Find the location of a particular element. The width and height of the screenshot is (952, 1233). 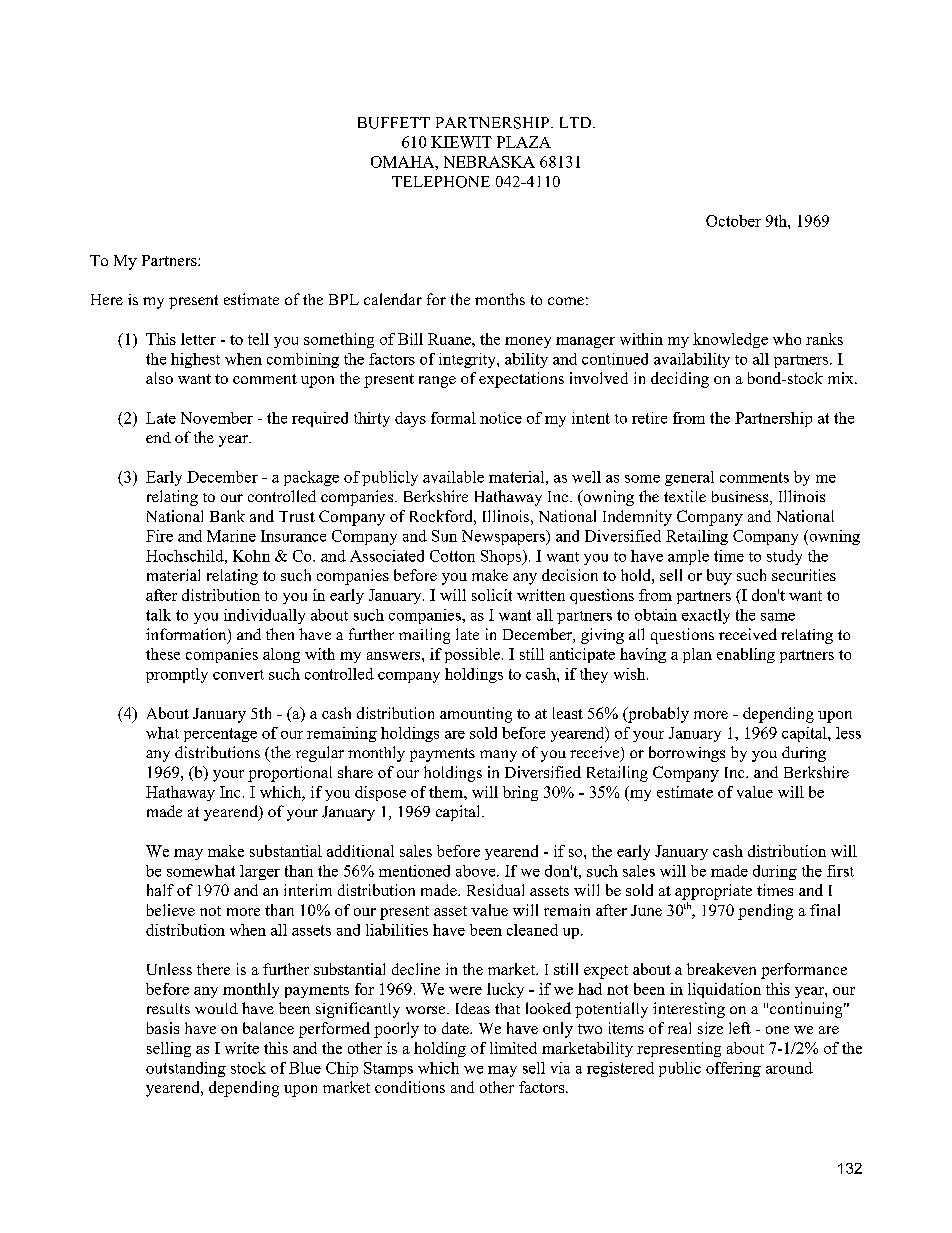

write is located at coordinates (242, 1048).
